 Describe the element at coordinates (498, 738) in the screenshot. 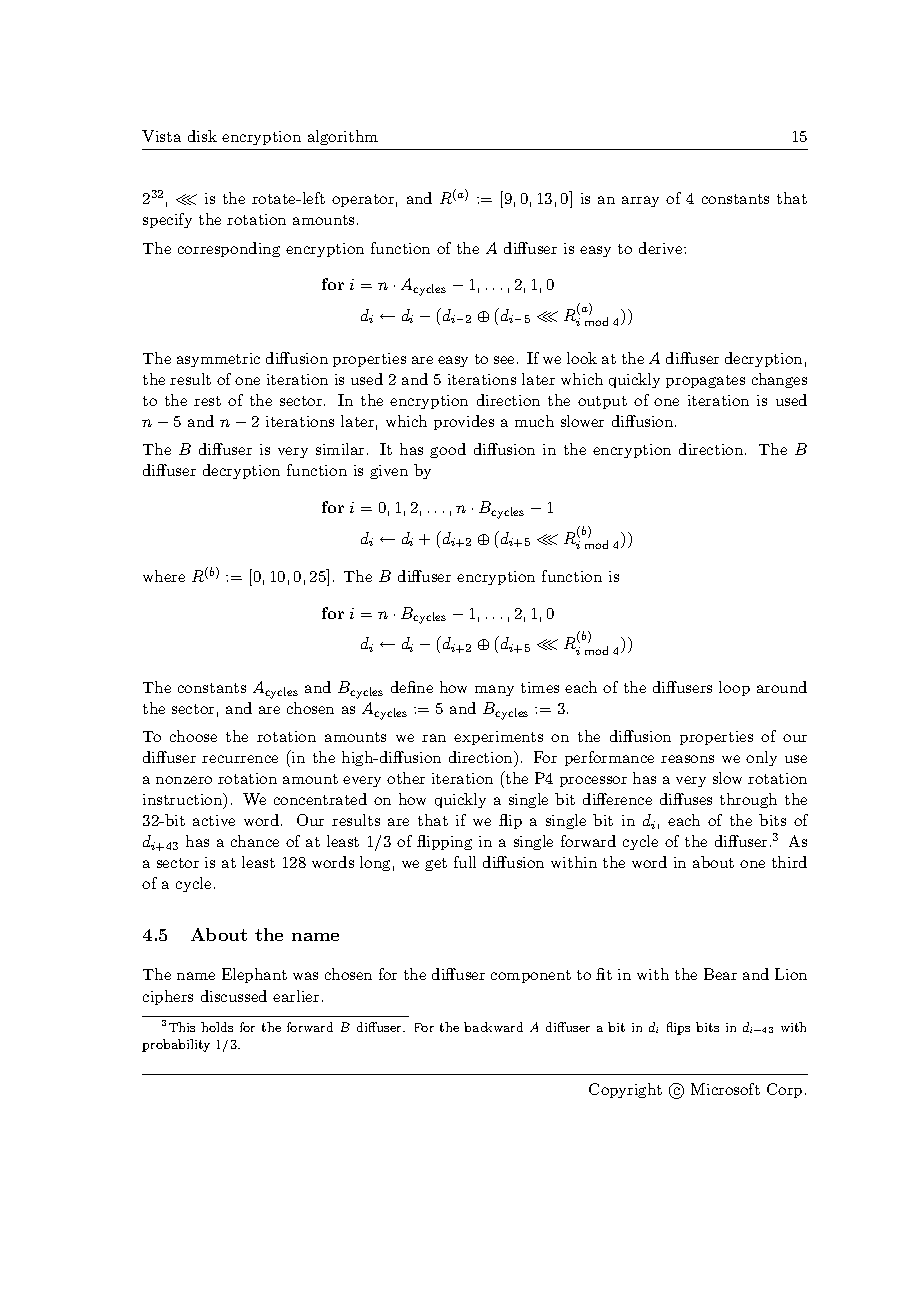

I see `experiments` at that location.
